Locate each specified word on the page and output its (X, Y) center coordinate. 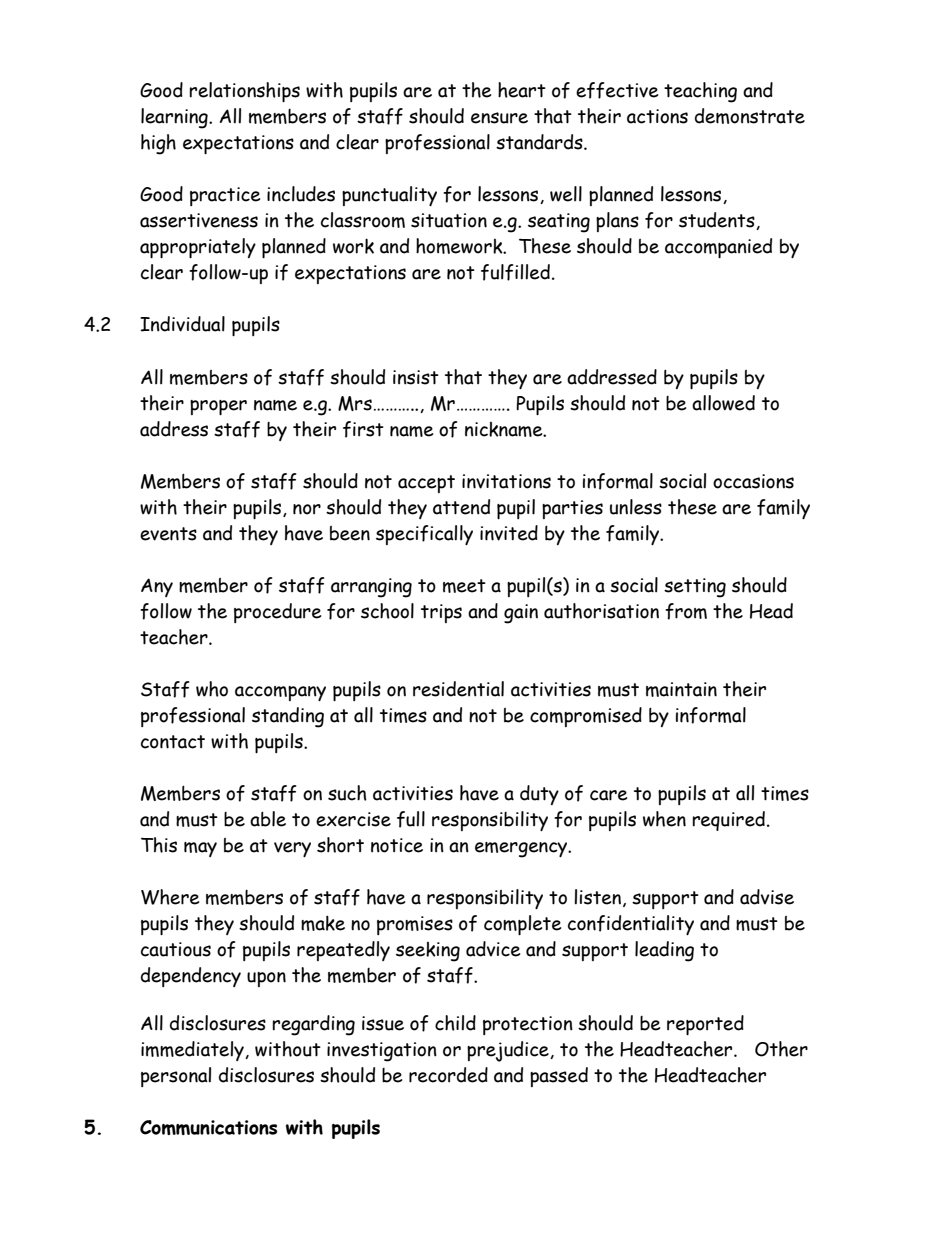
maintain (681, 689)
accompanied (718, 248)
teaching (700, 92)
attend (461, 507)
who (212, 689)
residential (458, 689)
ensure (499, 118)
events (168, 534)
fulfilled (515, 272)
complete (522, 925)
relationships (244, 92)
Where (170, 897)
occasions (753, 481)
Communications (208, 1127)
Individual (182, 324)
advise (767, 897)
